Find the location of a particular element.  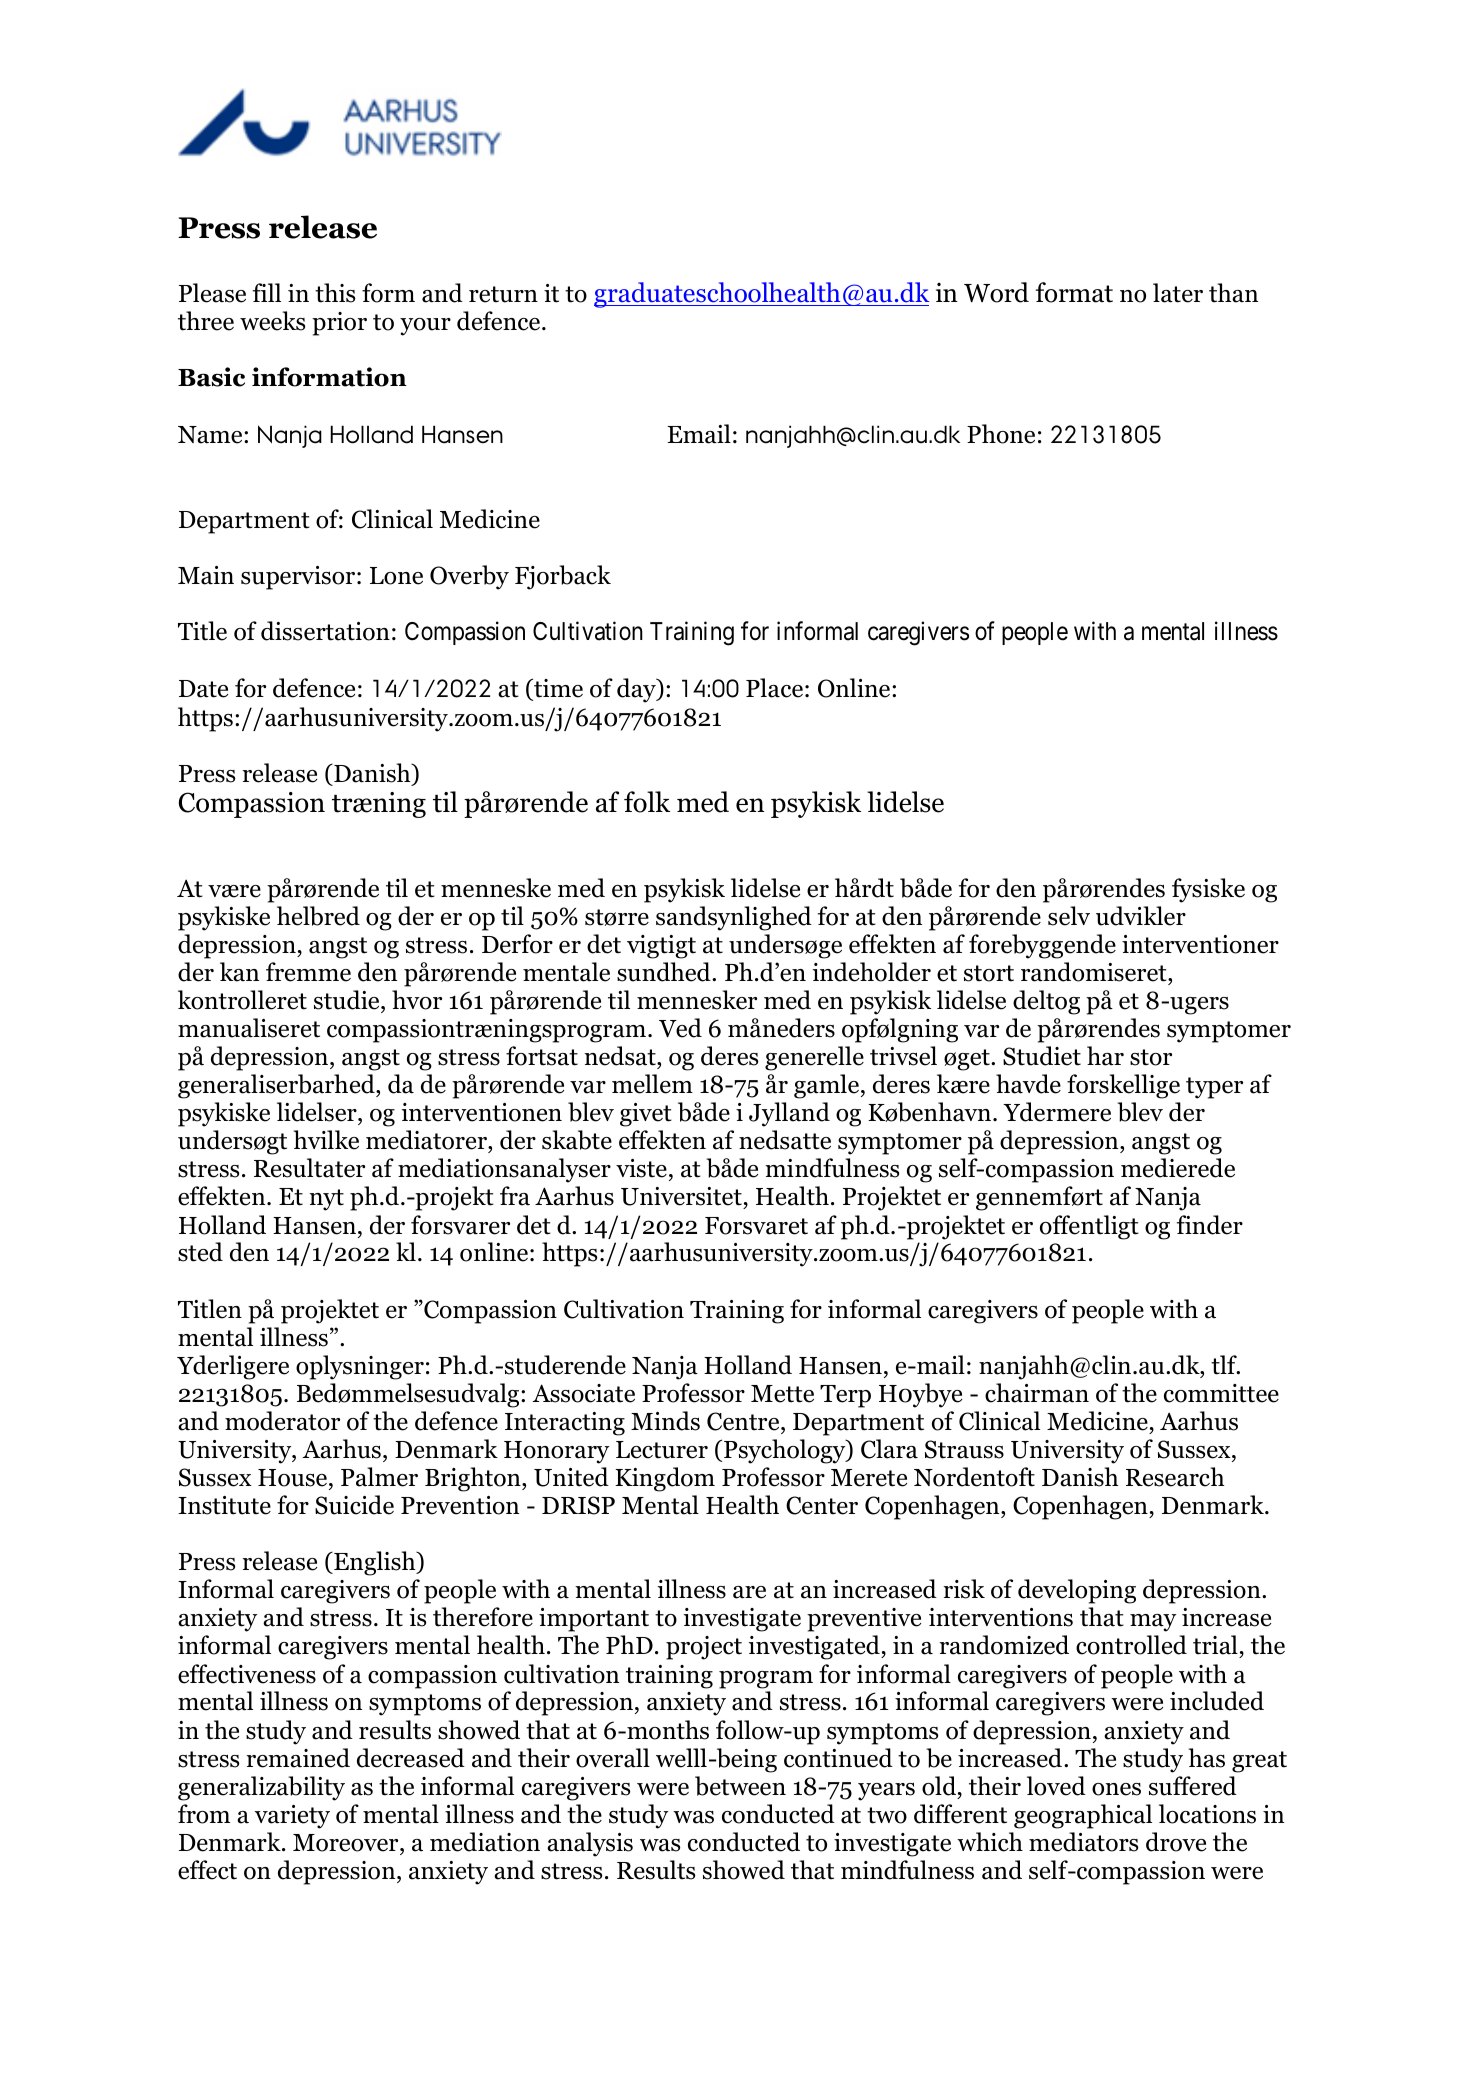

between is located at coordinates (740, 1786).
